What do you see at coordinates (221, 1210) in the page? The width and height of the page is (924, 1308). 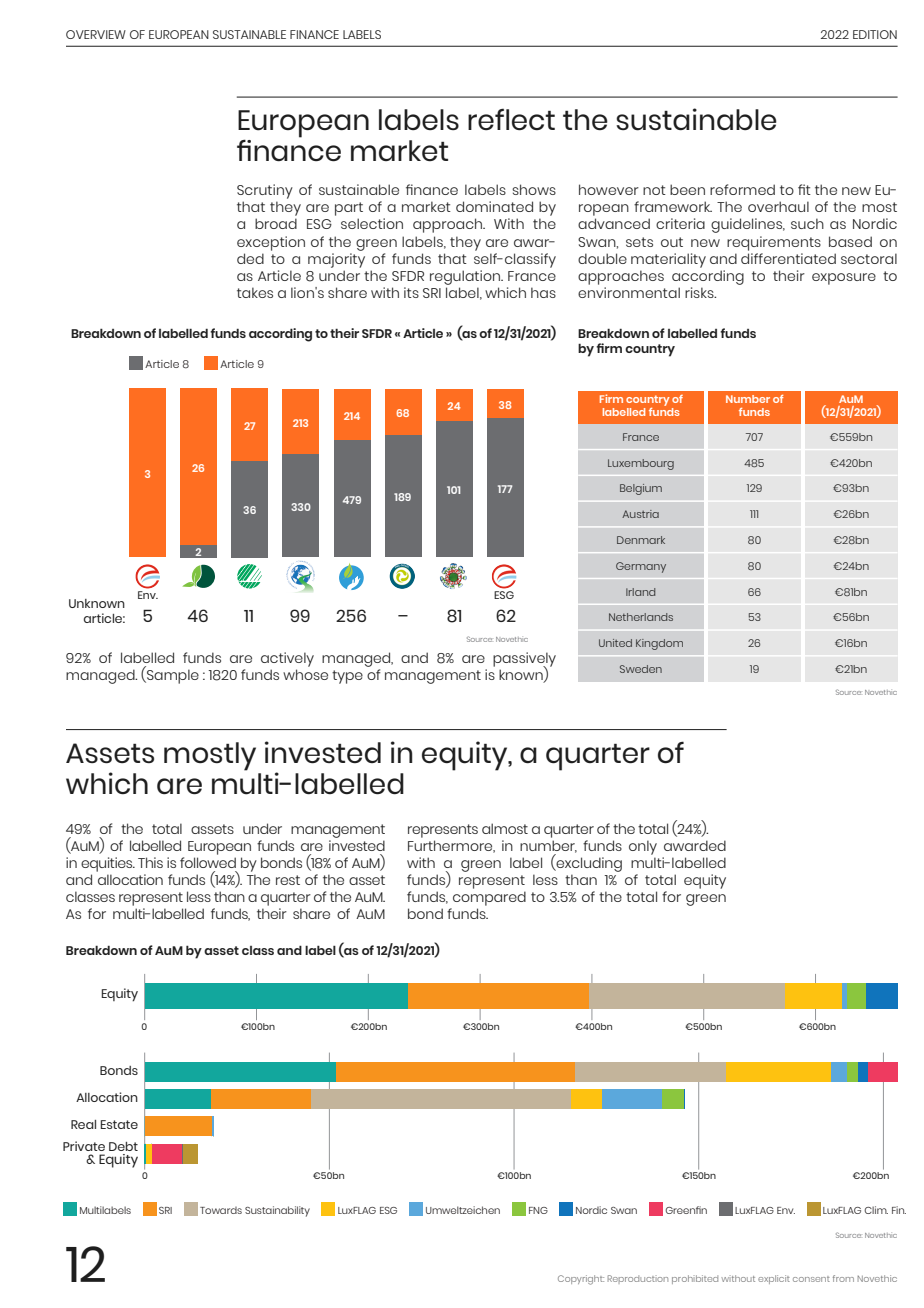 I see `Towards` at bounding box center [221, 1210].
